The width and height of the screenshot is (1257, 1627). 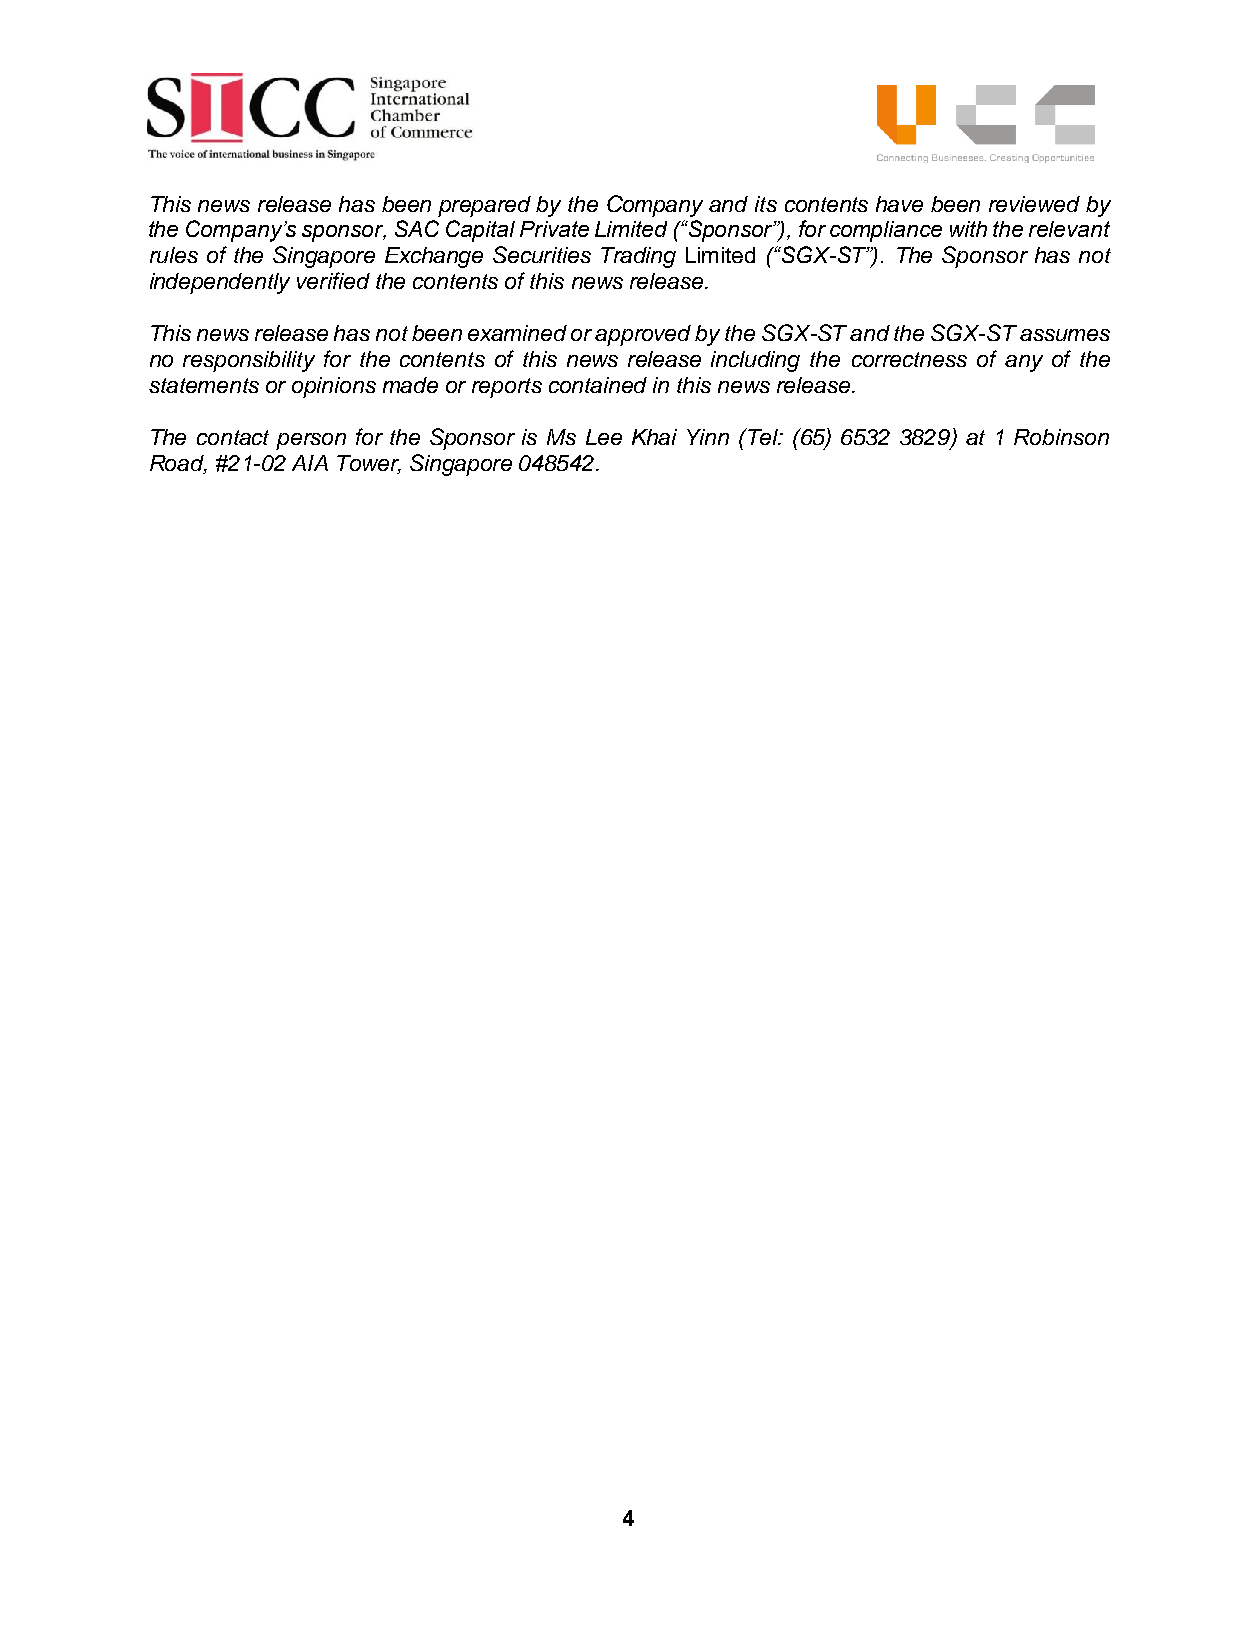 I want to click on correctness, so click(x=909, y=359).
